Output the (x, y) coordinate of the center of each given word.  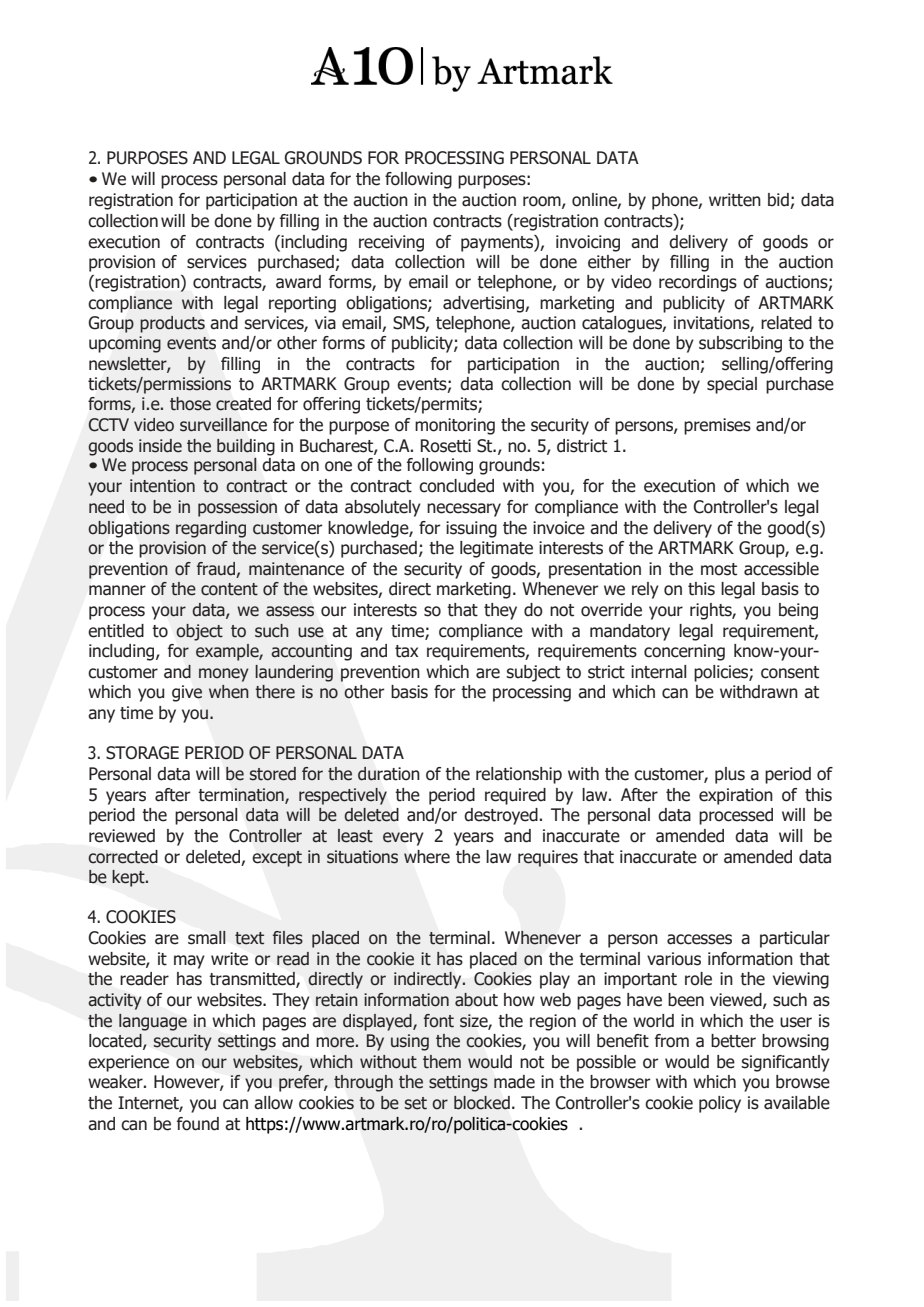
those (190, 404)
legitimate (496, 549)
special (732, 385)
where (427, 857)
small (207, 938)
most (719, 569)
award (298, 282)
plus (730, 775)
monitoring (455, 426)
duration (389, 774)
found (198, 1124)
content (229, 589)
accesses (699, 939)
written (735, 200)
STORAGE (142, 753)
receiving (391, 243)
